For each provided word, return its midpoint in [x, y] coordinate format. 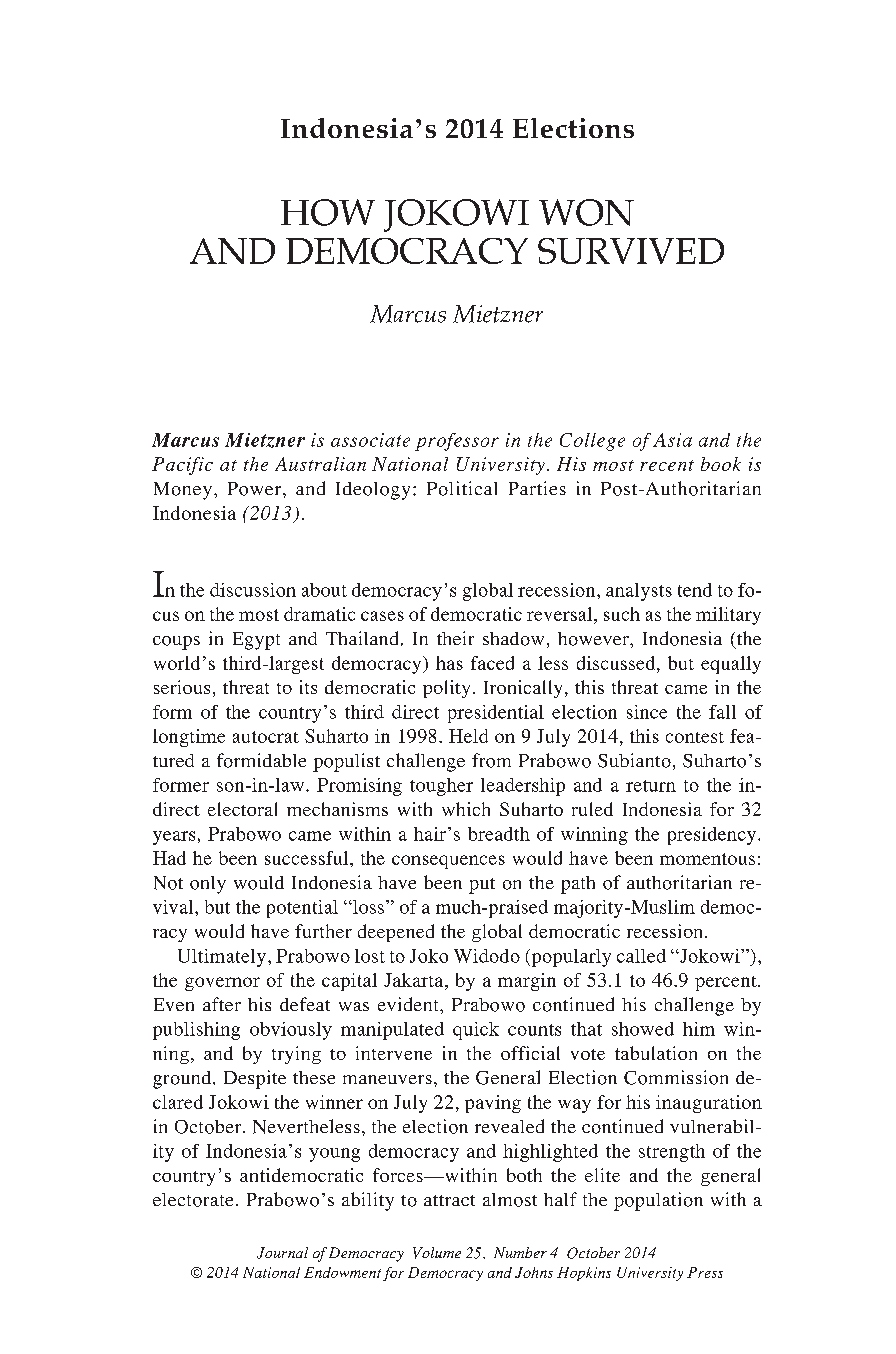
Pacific [182, 466]
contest [695, 737]
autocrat [266, 737]
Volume [437, 1253]
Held [468, 736]
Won [586, 212]
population [658, 1201]
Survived [631, 251]
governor [222, 984]
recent [667, 465]
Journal [282, 1253]
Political [462, 488]
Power [256, 489]
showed [643, 1029]
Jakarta [415, 981]
